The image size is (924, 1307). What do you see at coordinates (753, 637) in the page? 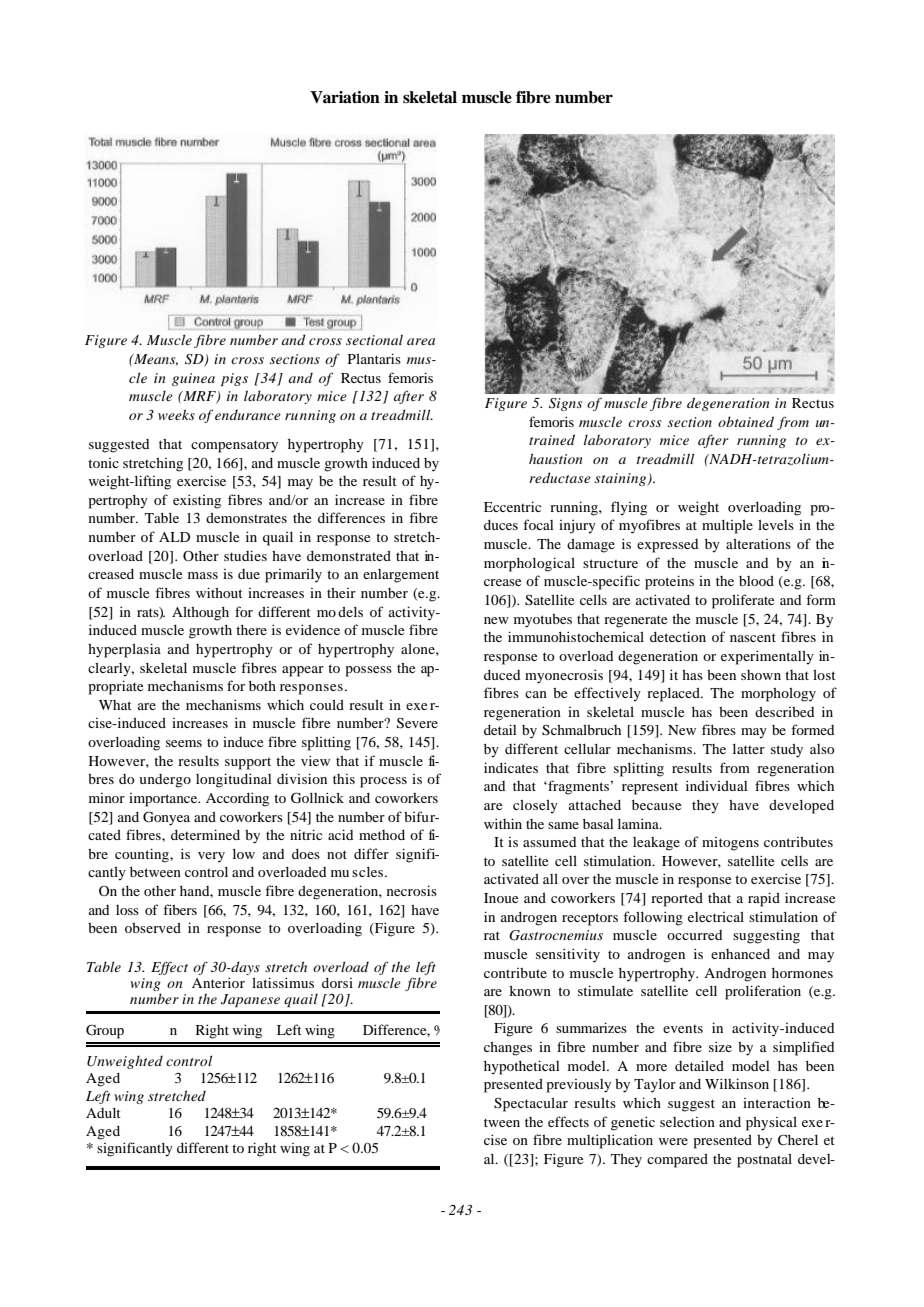
I see `nascent` at bounding box center [753, 637].
